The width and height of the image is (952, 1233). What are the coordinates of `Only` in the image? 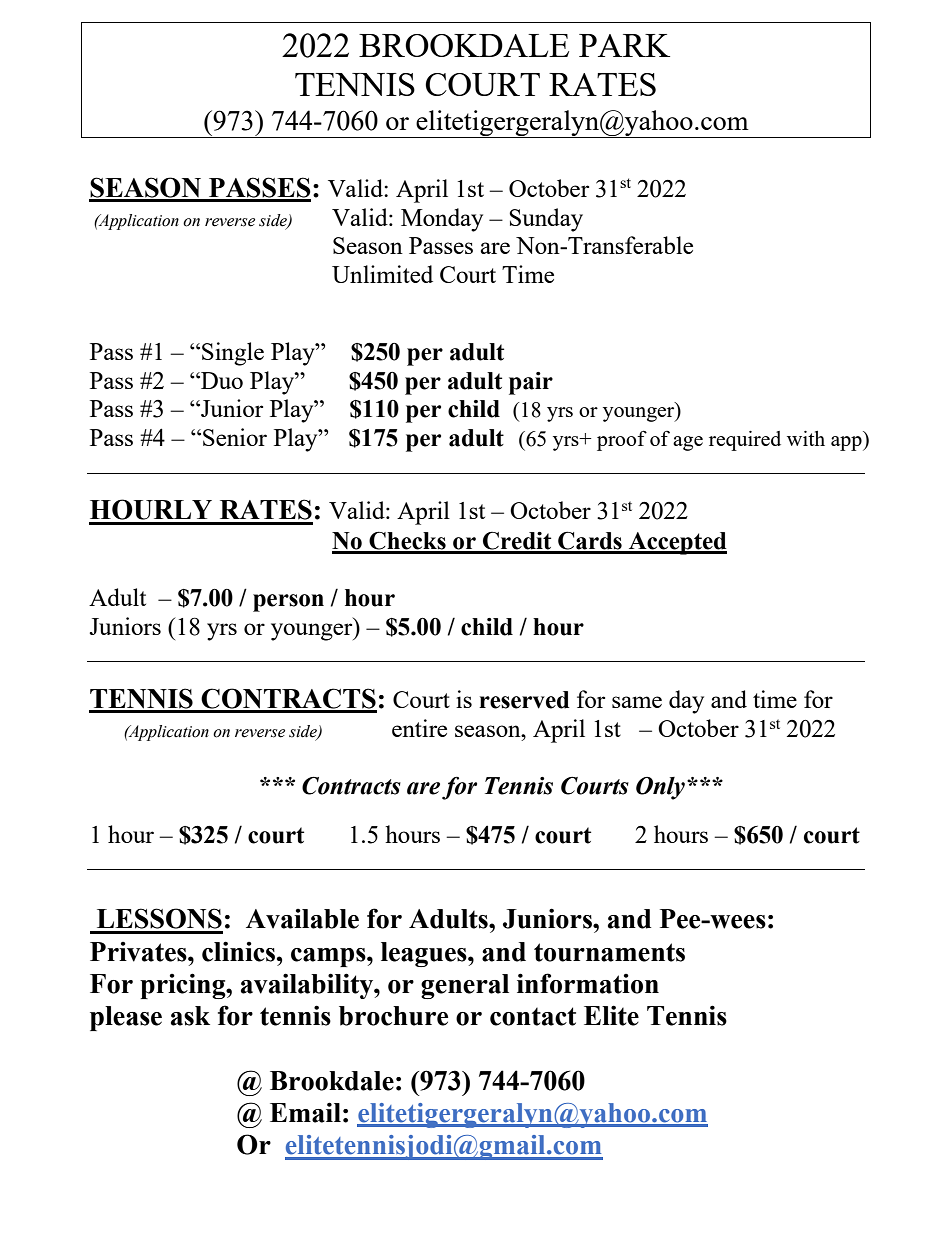 It's located at (660, 788).
